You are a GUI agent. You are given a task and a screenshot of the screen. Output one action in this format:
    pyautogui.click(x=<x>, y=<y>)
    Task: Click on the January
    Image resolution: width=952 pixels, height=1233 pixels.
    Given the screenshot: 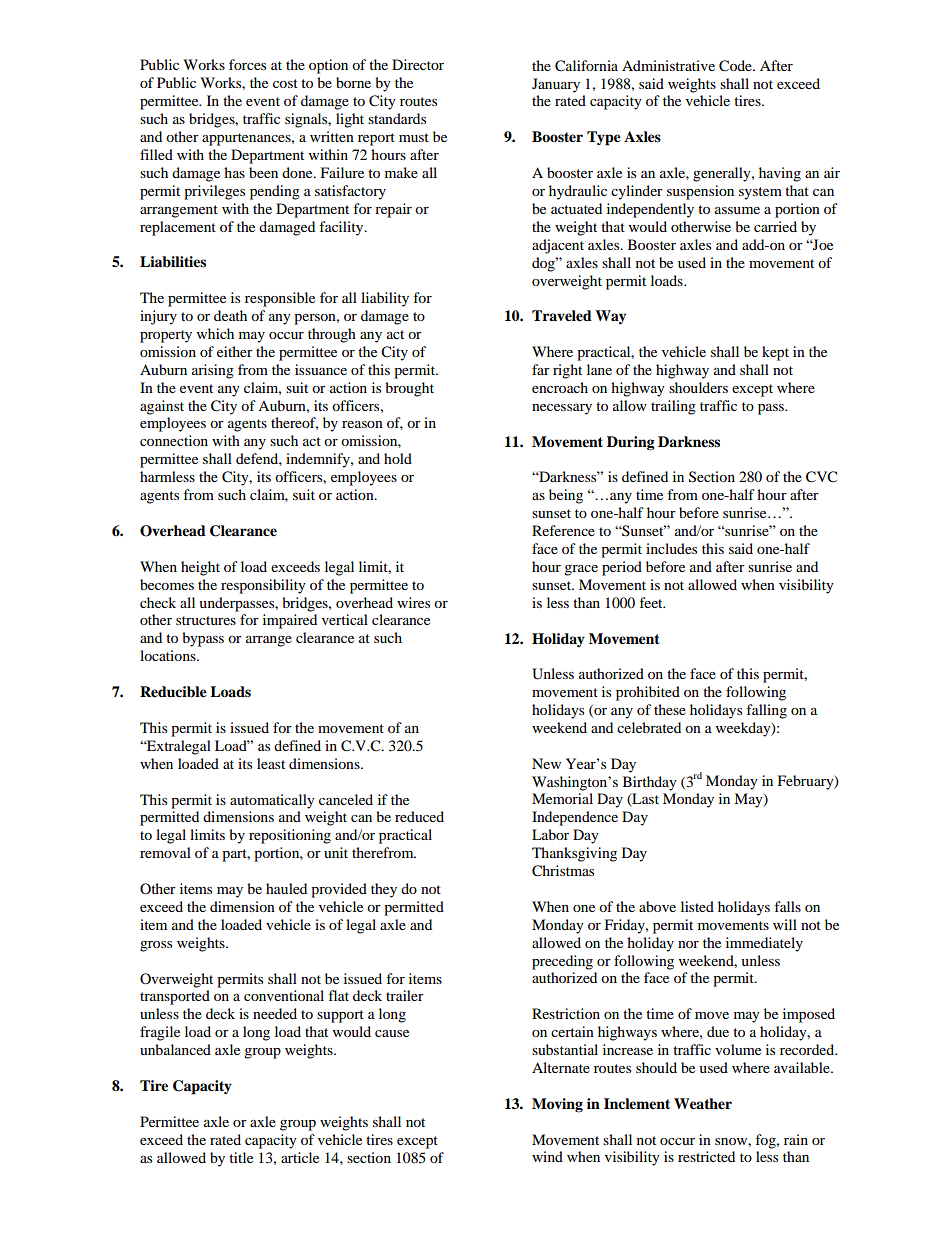 What is the action you would take?
    pyautogui.click(x=556, y=85)
